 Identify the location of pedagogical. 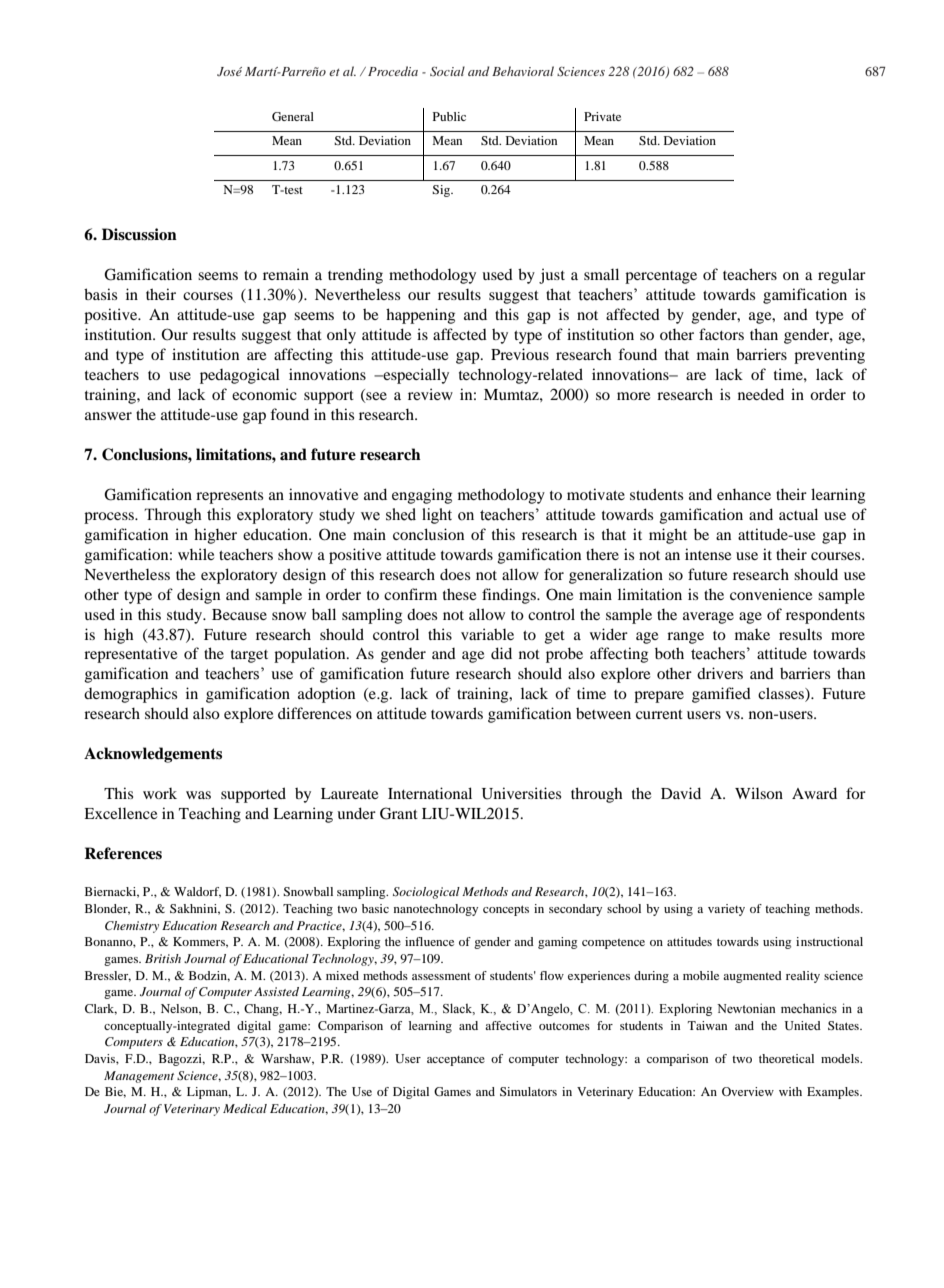
(240, 376).
